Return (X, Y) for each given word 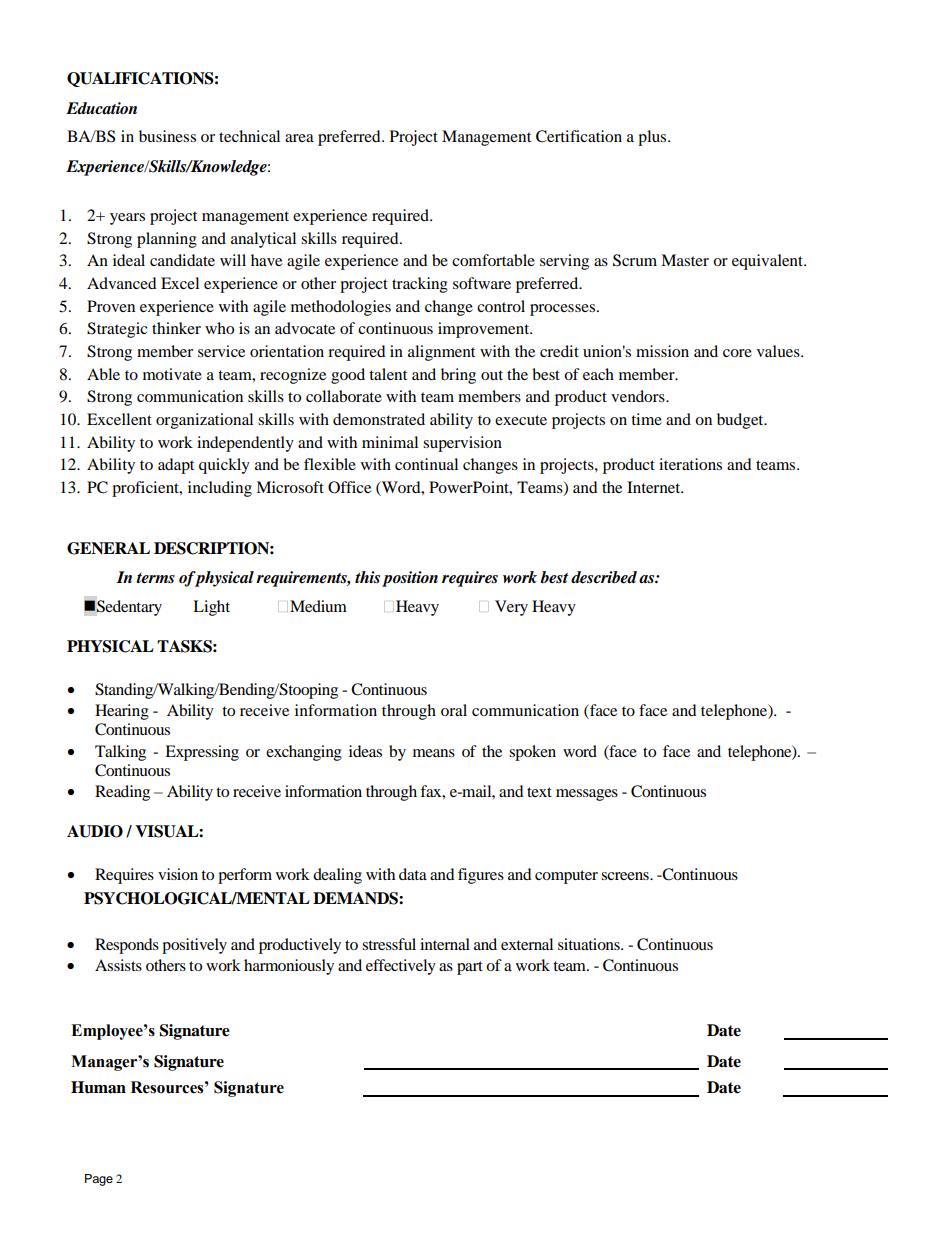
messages (587, 795)
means (434, 753)
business (167, 136)
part (470, 968)
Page (99, 1180)
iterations (690, 464)
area (299, 138)
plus (653, 138)
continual (426, 464)
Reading (122, 793)
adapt (176, 466)
